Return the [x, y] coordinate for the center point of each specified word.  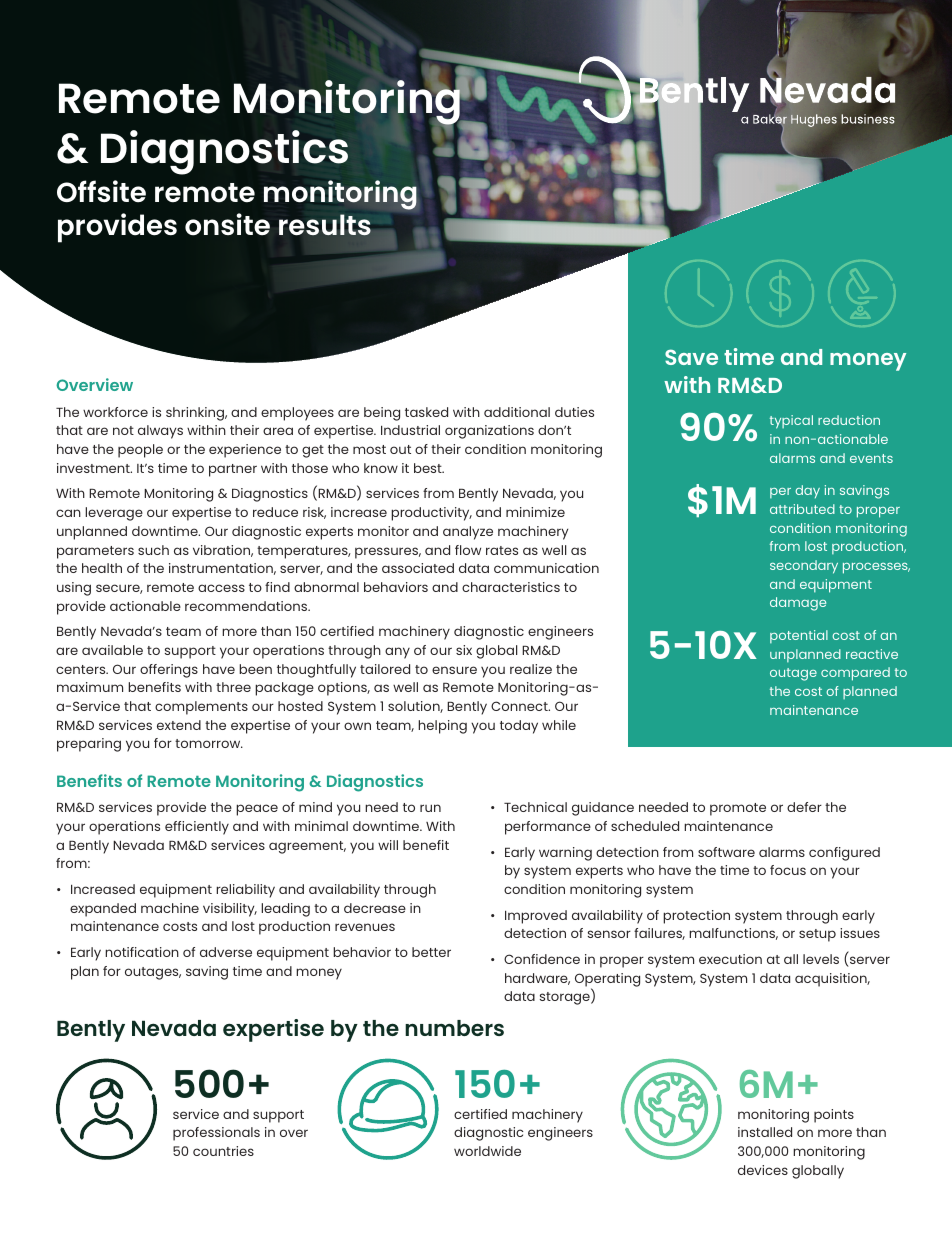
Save [691, 357]
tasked [426, 412]
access [221, 588]
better [431, 952]
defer [804, 807]
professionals [216, 1134]
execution [730, 959]
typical [791, 422]
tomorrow [209, 743]
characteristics [511, 587]
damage [798, 604]
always [160, 432]
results [325, 225]
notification [142, 952]
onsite [227, 224]
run [430, 808]
